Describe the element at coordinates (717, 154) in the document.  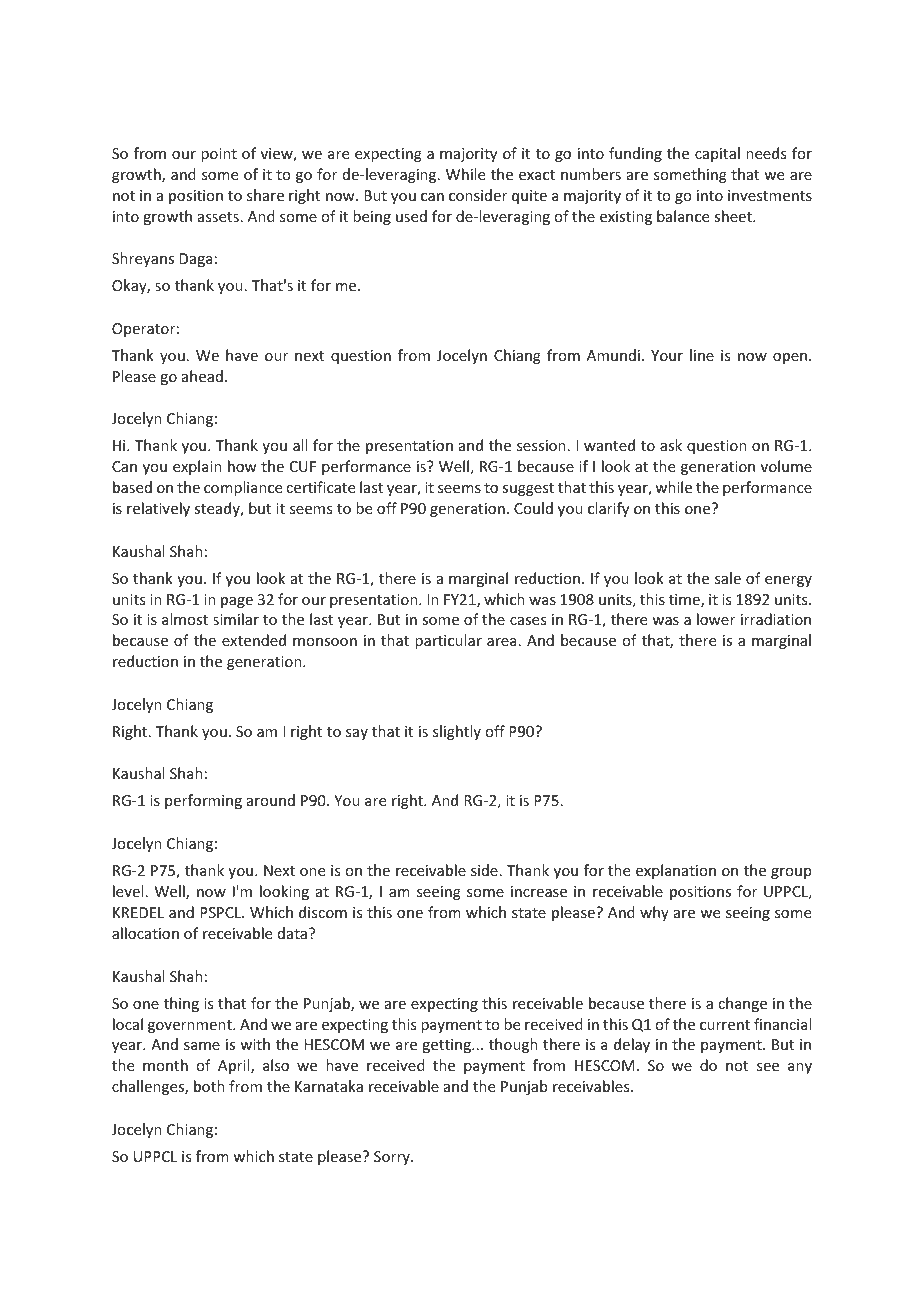
I see `capital` at that location.
